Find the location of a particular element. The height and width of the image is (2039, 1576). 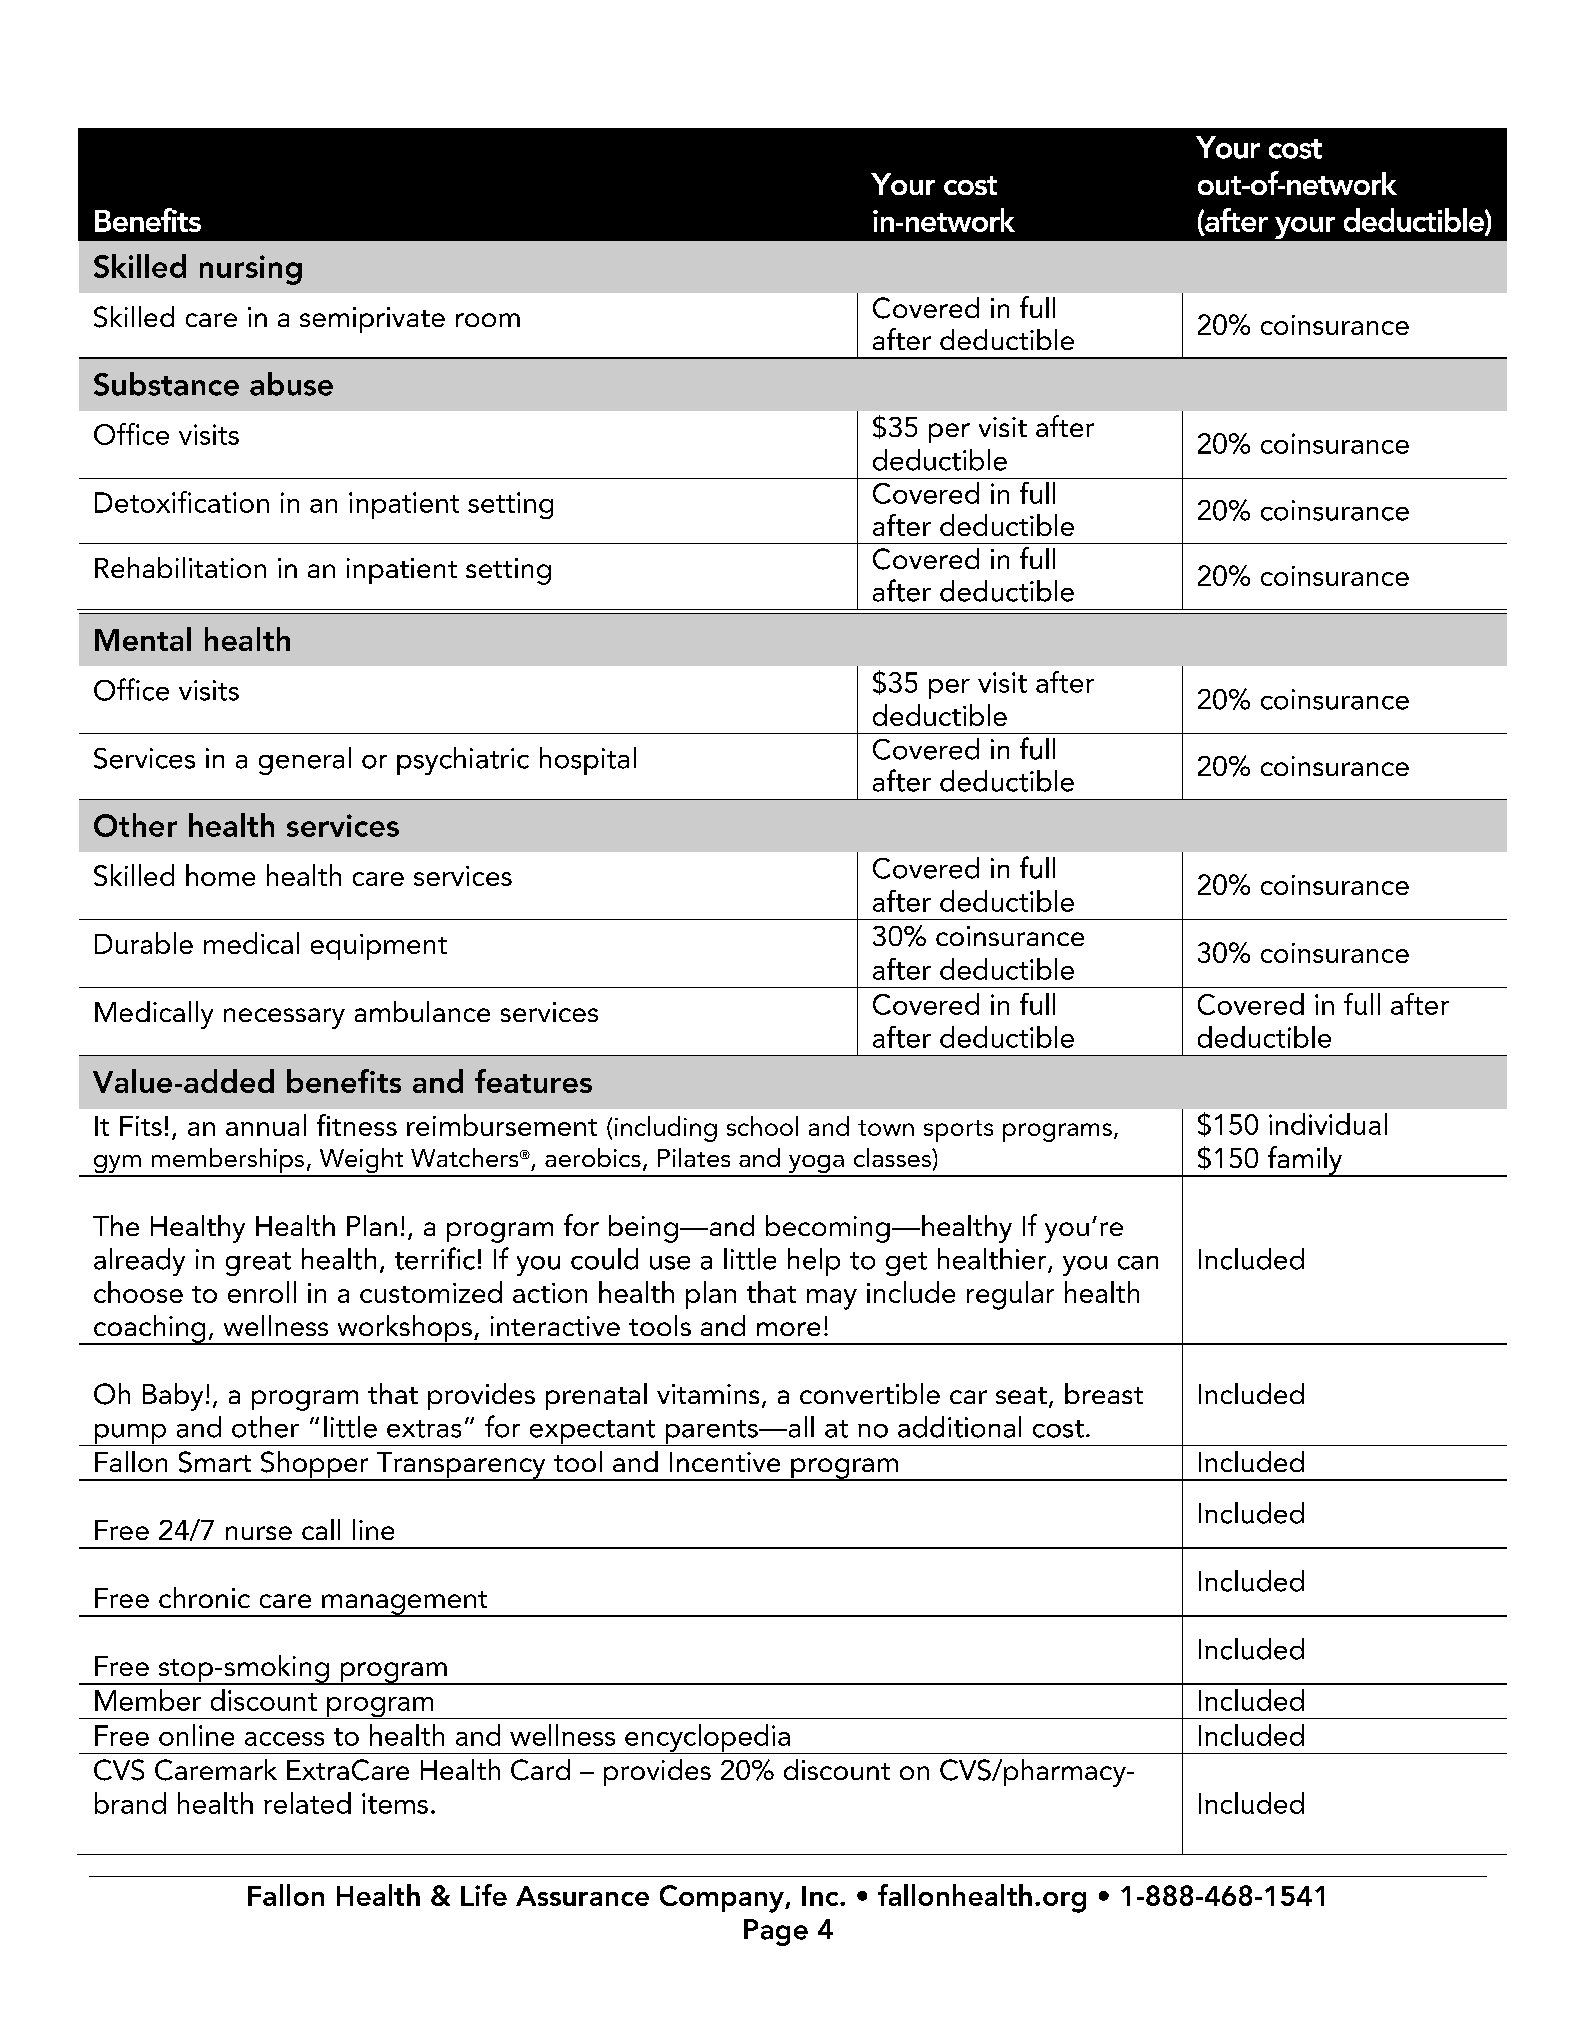

related is located at coordinates (307, 1803).
